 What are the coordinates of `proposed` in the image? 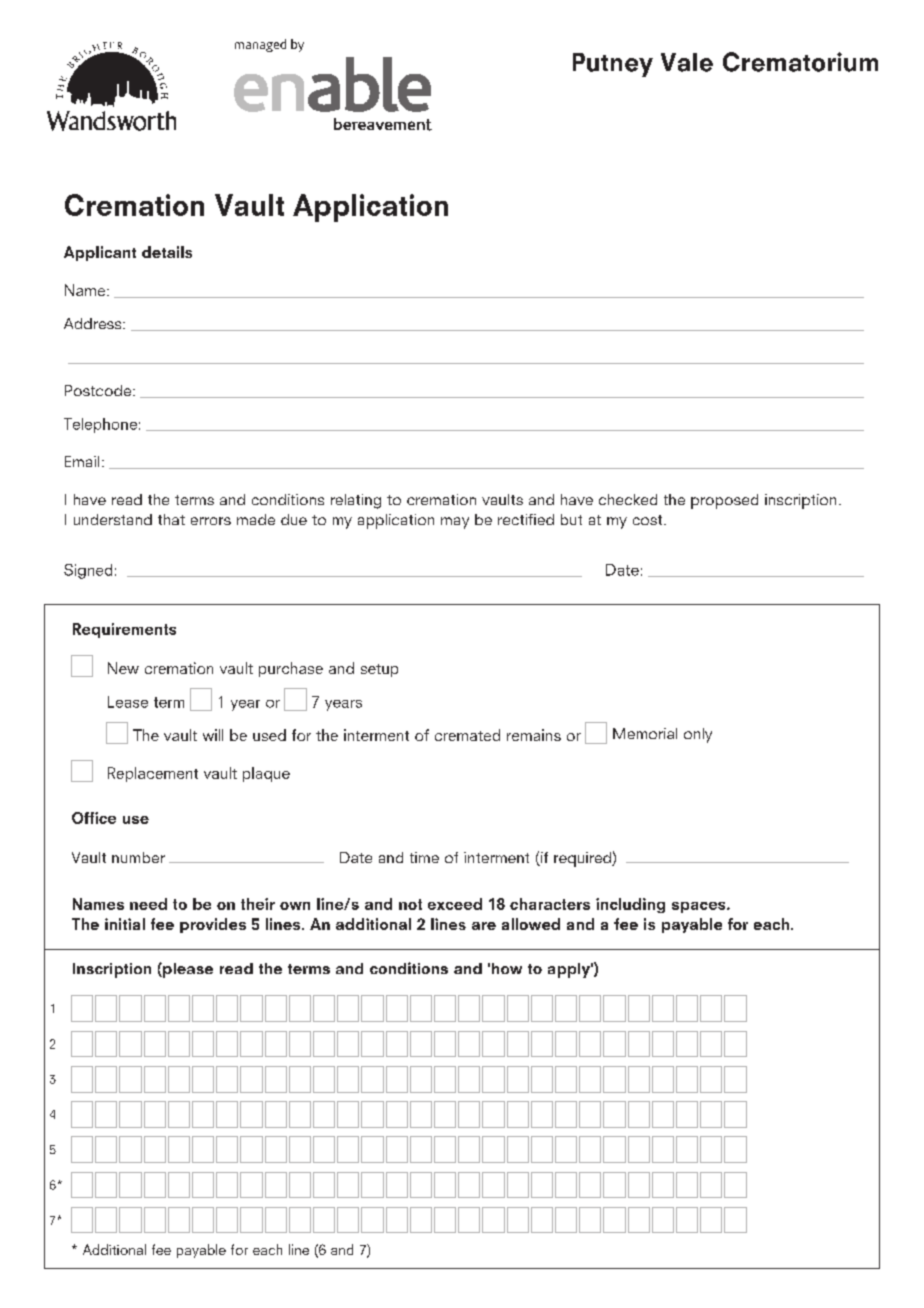 It's located at (724, 501).
